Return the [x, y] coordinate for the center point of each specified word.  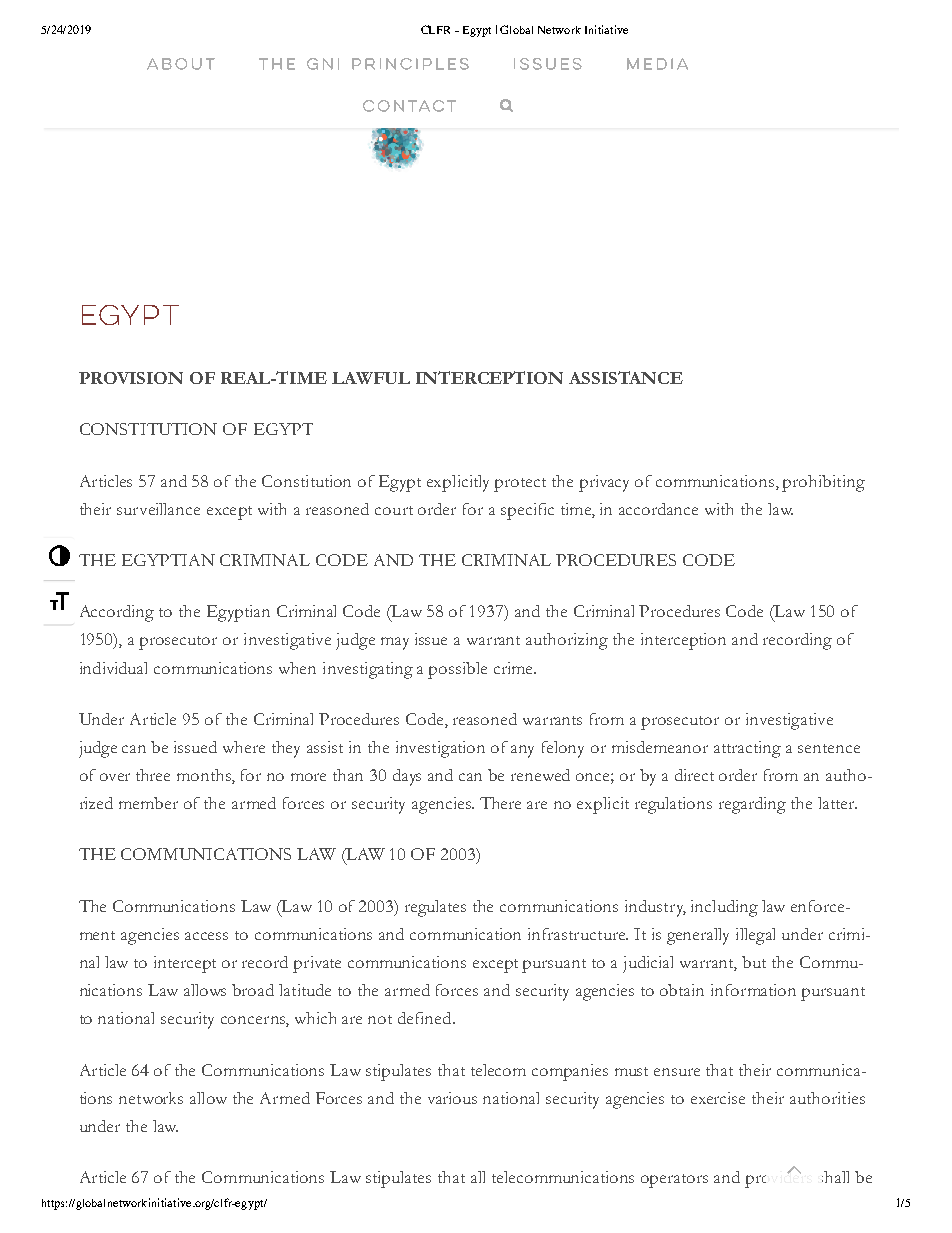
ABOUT [181, 64]
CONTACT [409, 106]
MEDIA [657, 64]
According [117, 613]
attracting [747, 749]
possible [457, 670]
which [315, 1018]
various [452, 1098]
